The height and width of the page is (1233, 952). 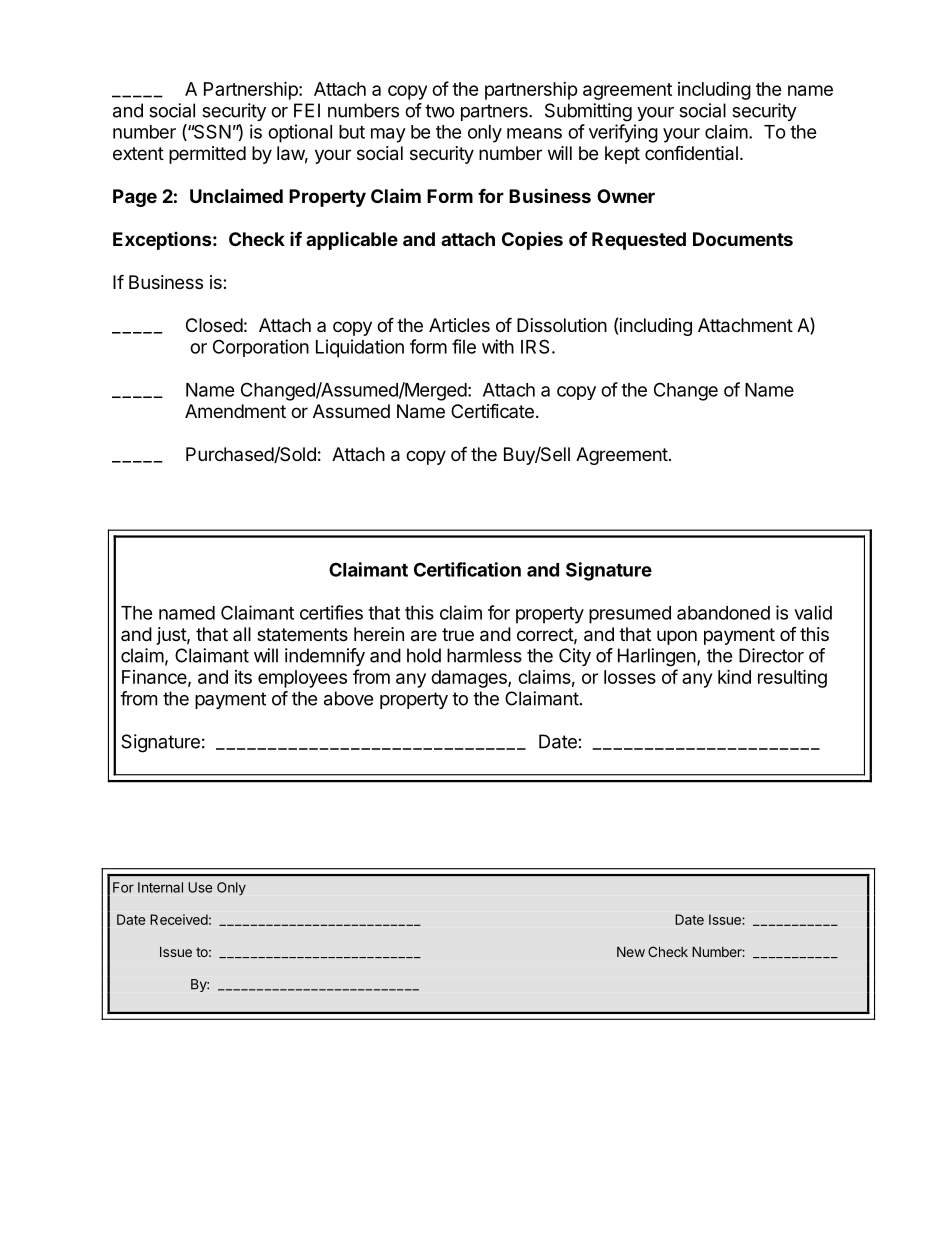 I want to click on resulting, so click(x=792, y=678).
